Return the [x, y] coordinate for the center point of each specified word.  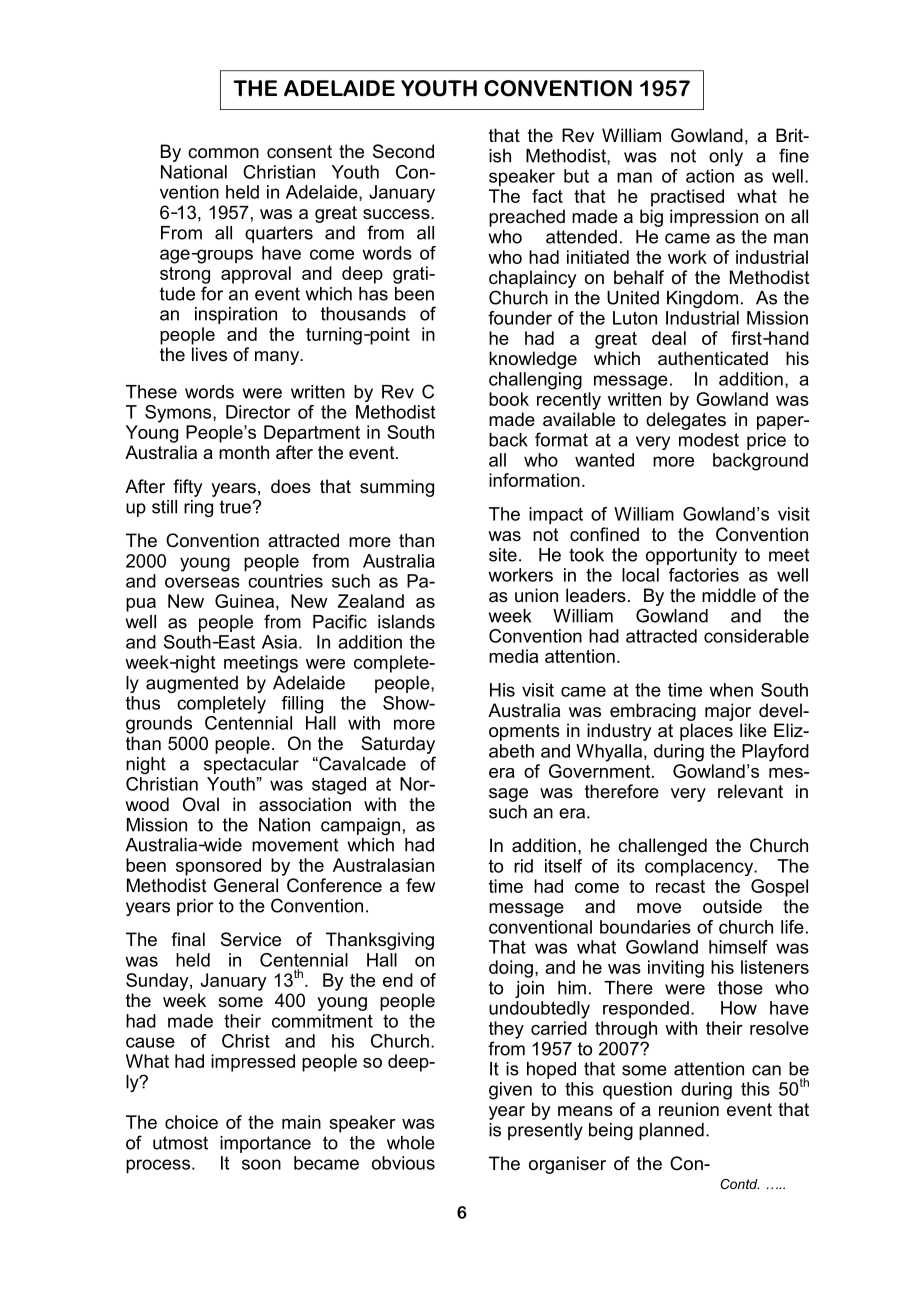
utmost [180, 1143]
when [731, 690]
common [223, 153]
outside [732, 906]
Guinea [244, 601]
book [509, 399]
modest [709, 440]
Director [258, 412]
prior [195, 907]
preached [527, 218]
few [420, 885]
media [513, 656]
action [710, 176]
